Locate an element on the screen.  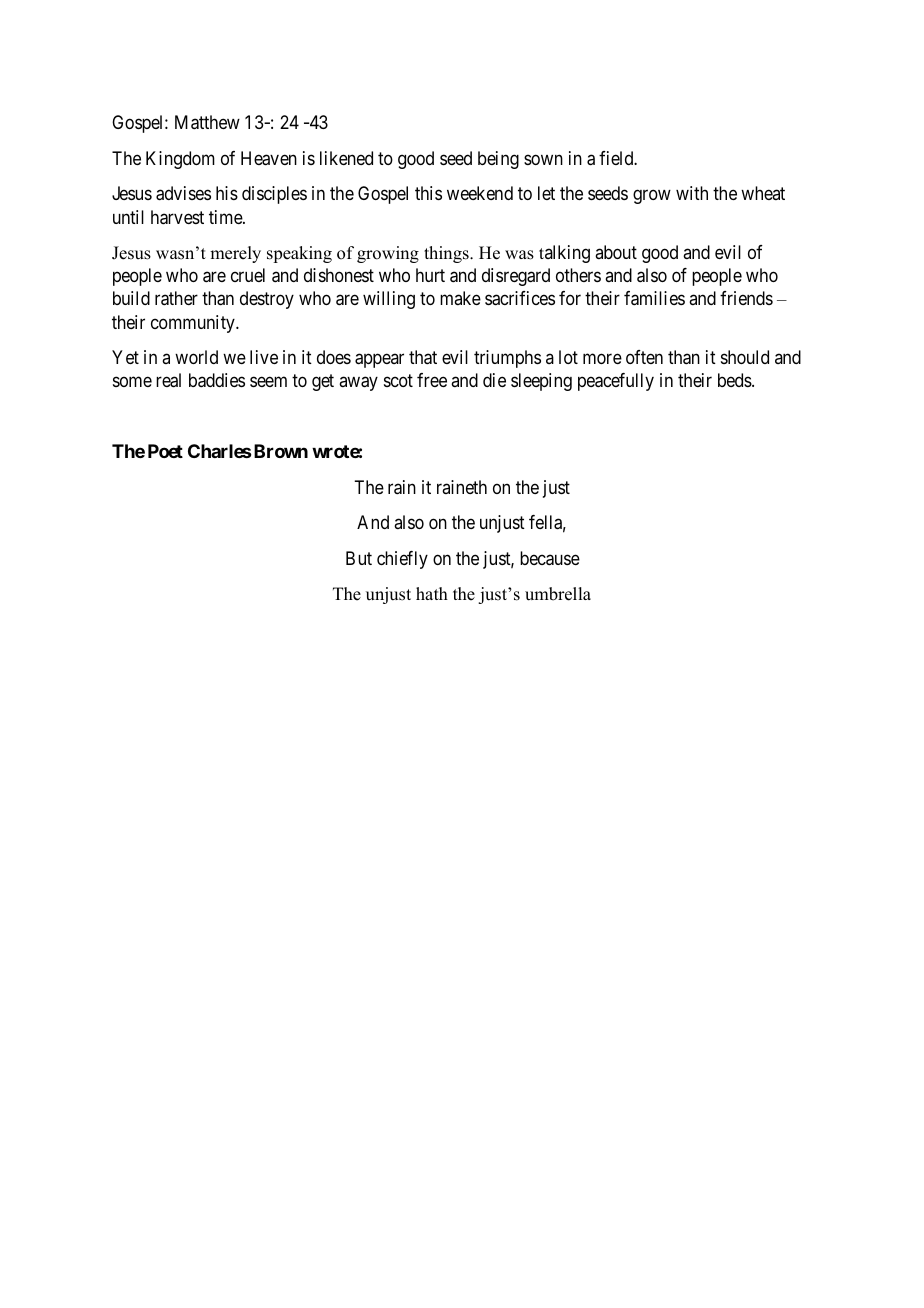
beds is located at coordinates (735, 380).
